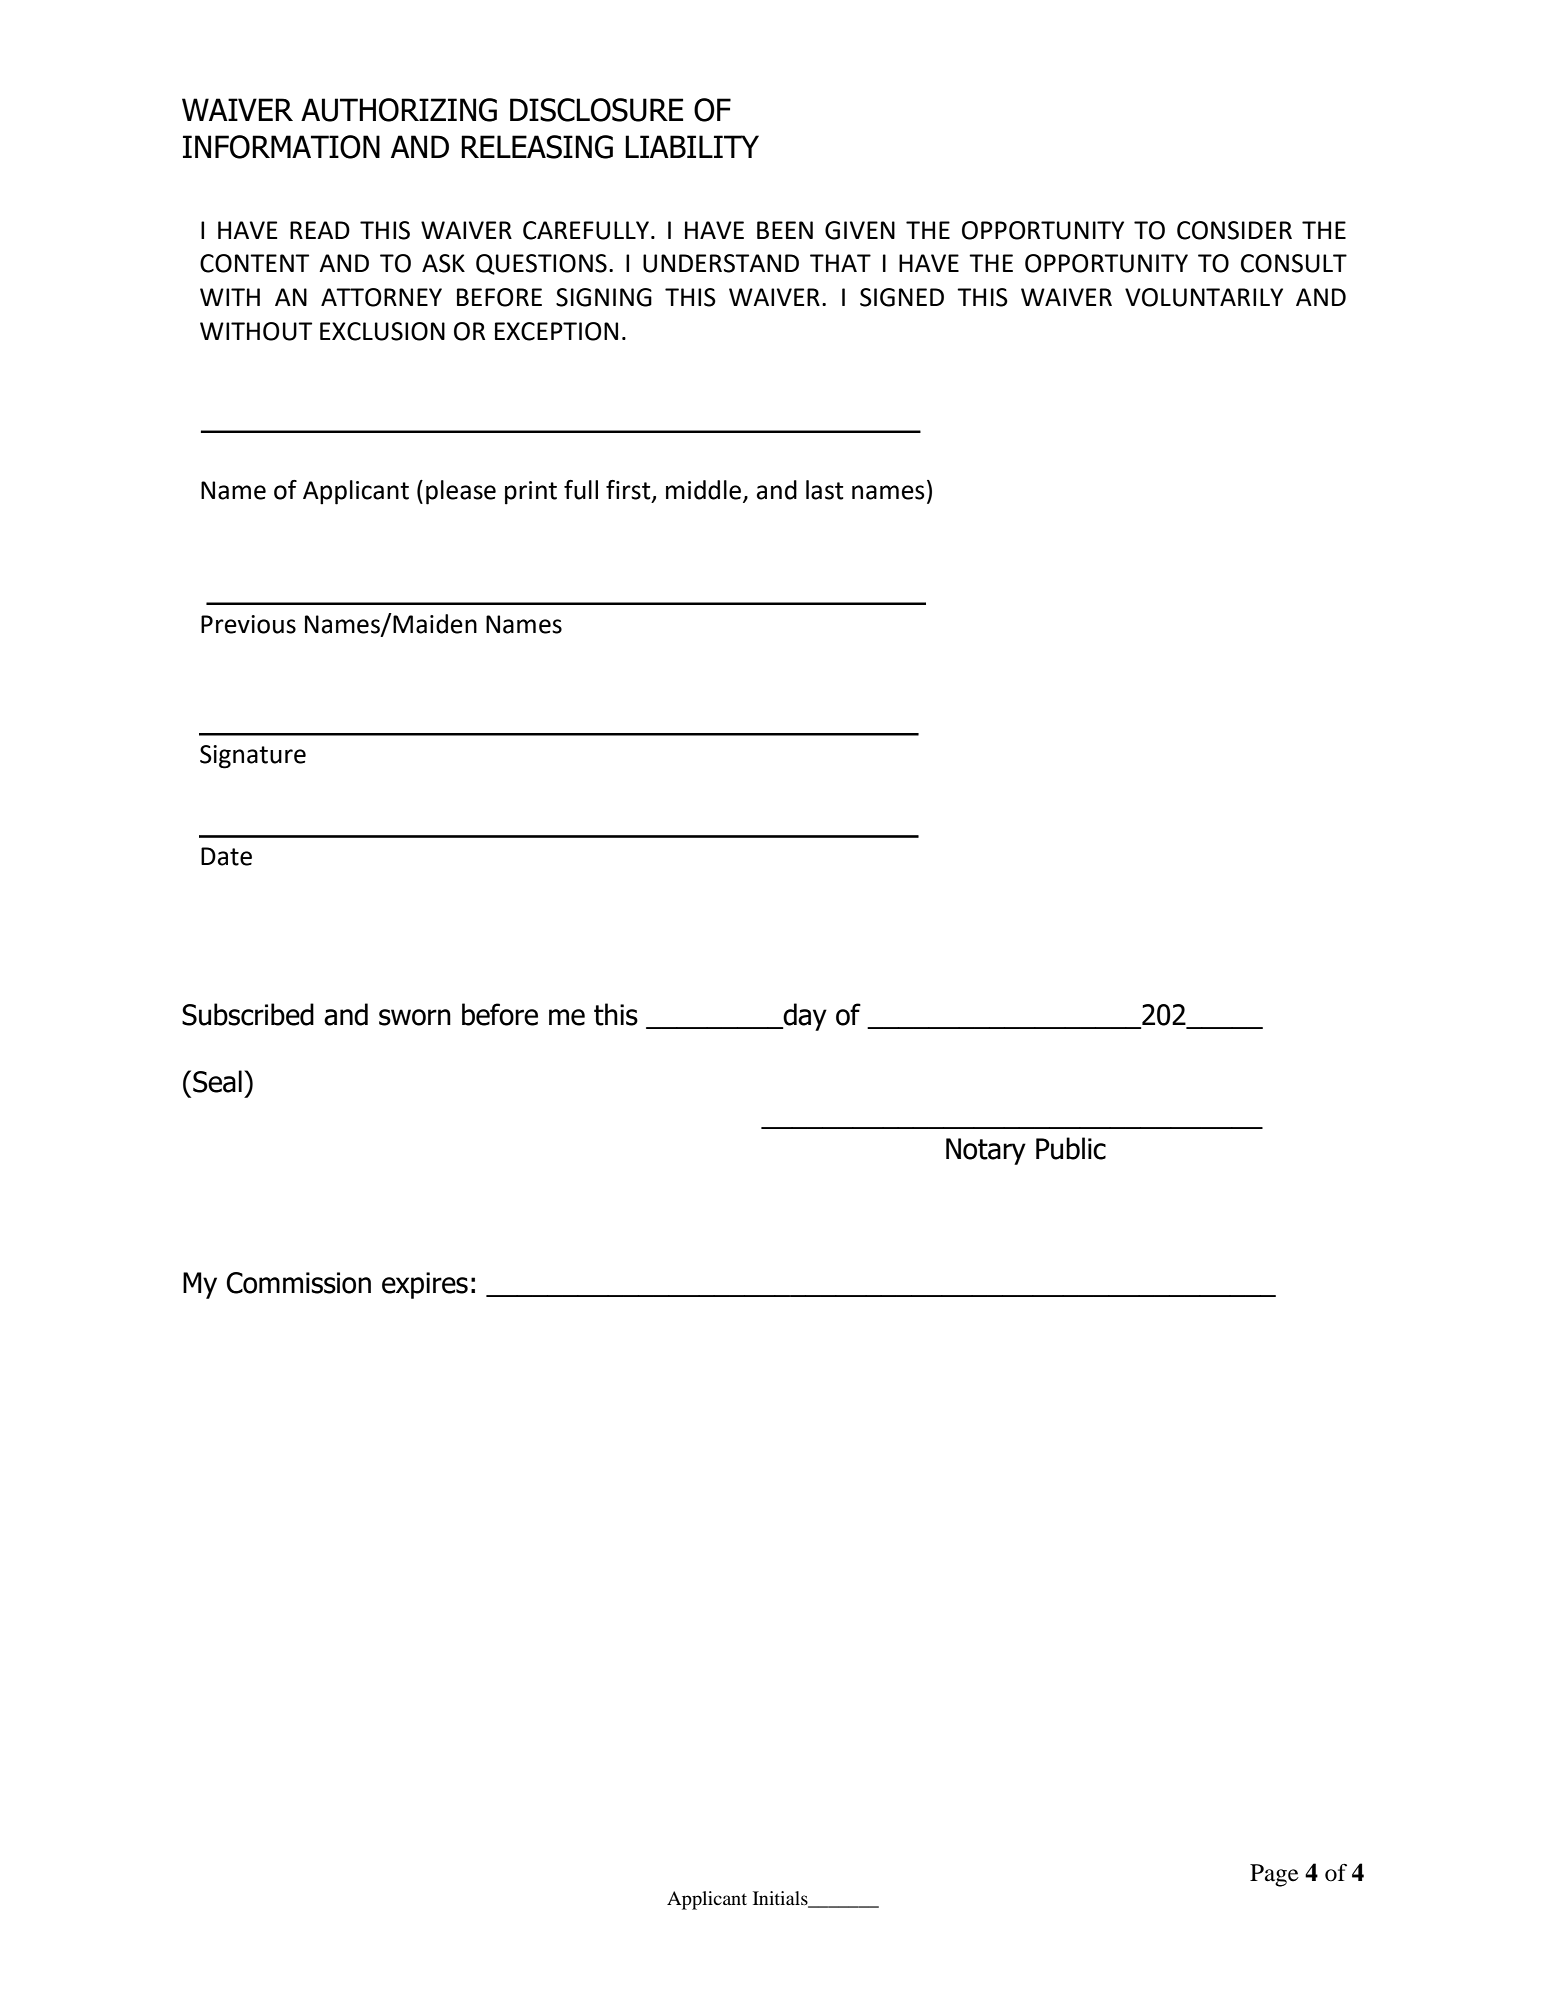  I want to click on Public, so click(1071, 1148).
